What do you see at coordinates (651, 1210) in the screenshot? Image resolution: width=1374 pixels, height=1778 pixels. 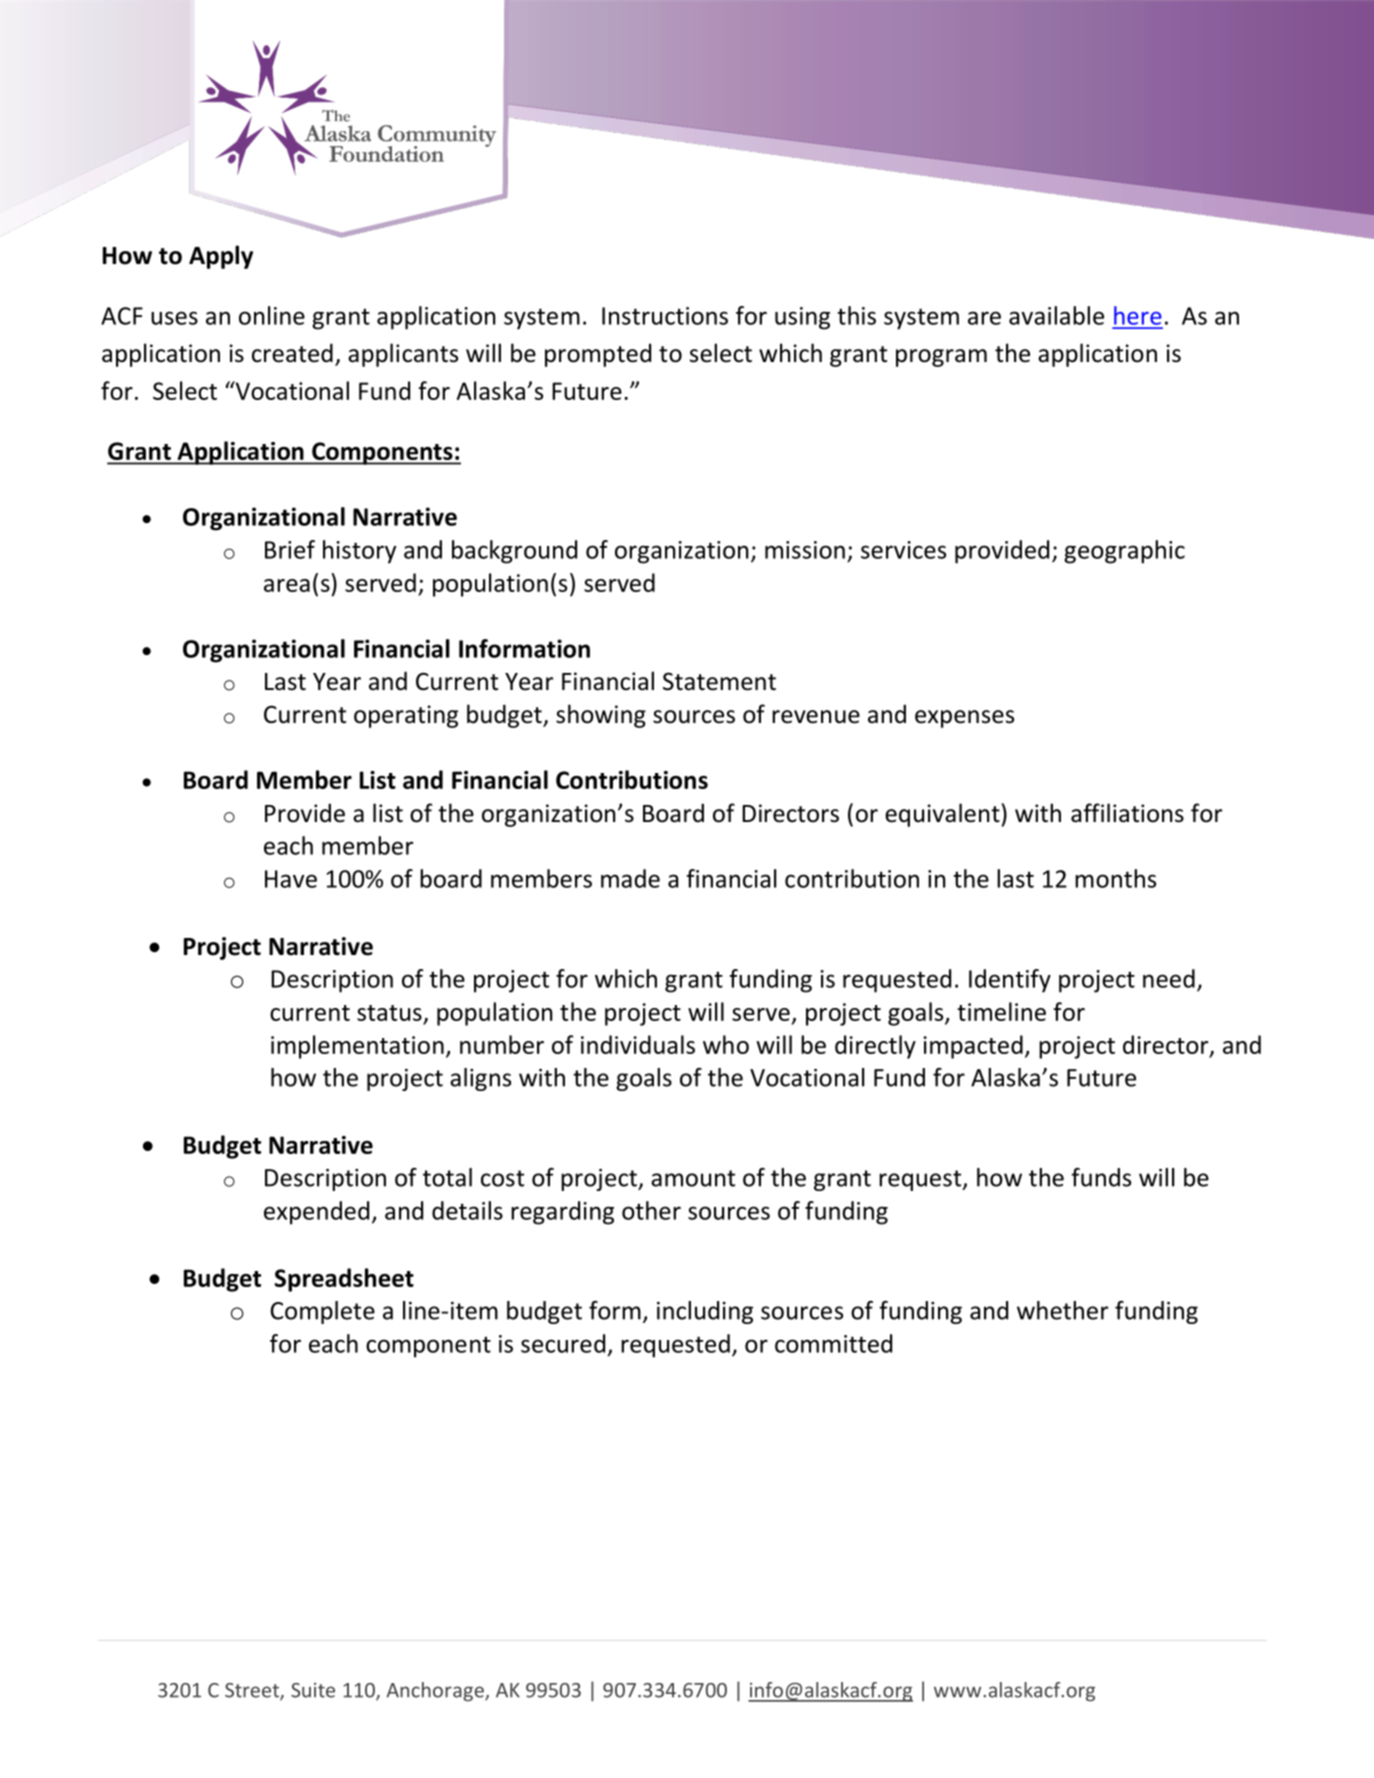 I see `other` at bounding box center [651, 1210].
